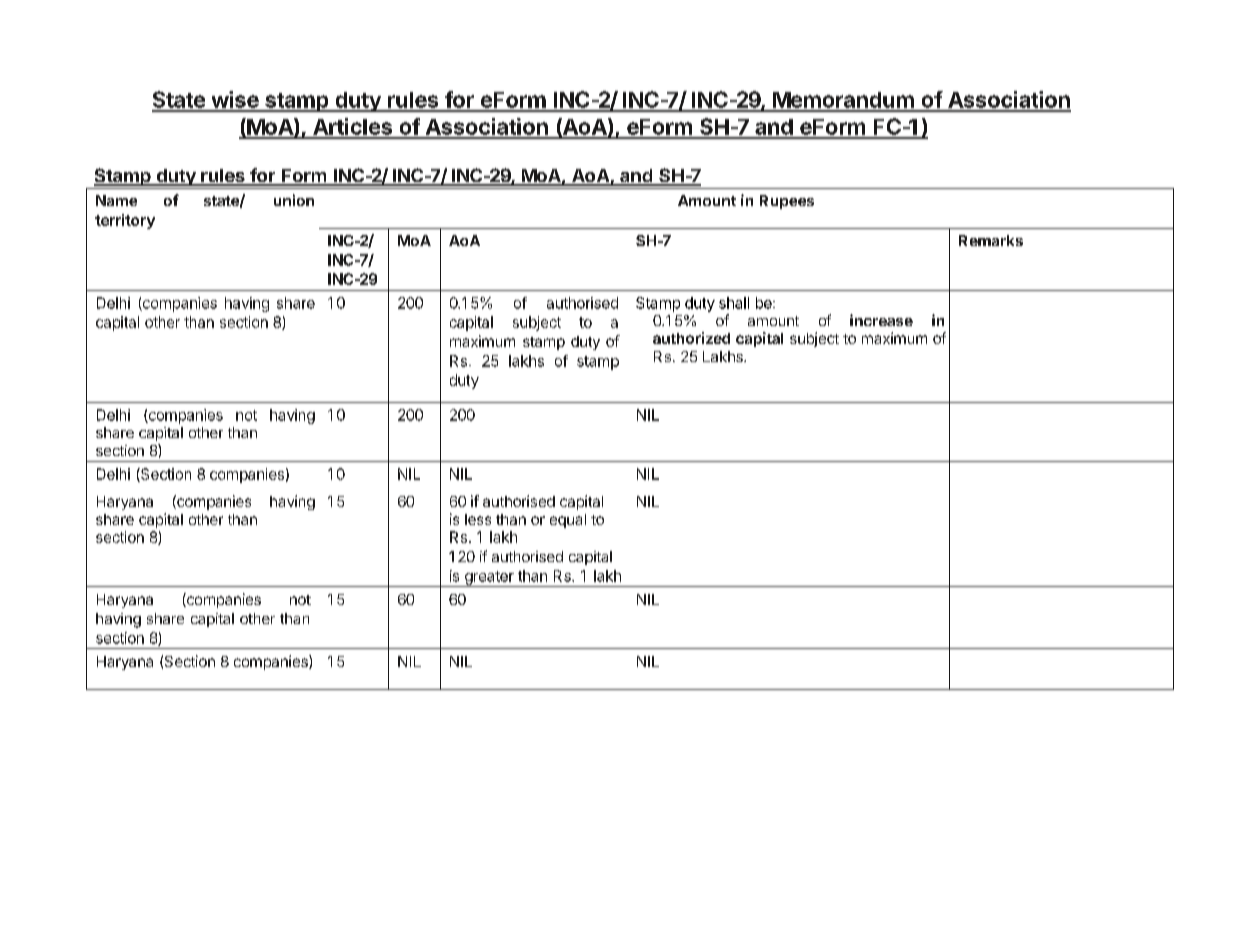  What do you see at coordinates (478, 519) in the page?
I see `less` at bounding box center [478, 519].
